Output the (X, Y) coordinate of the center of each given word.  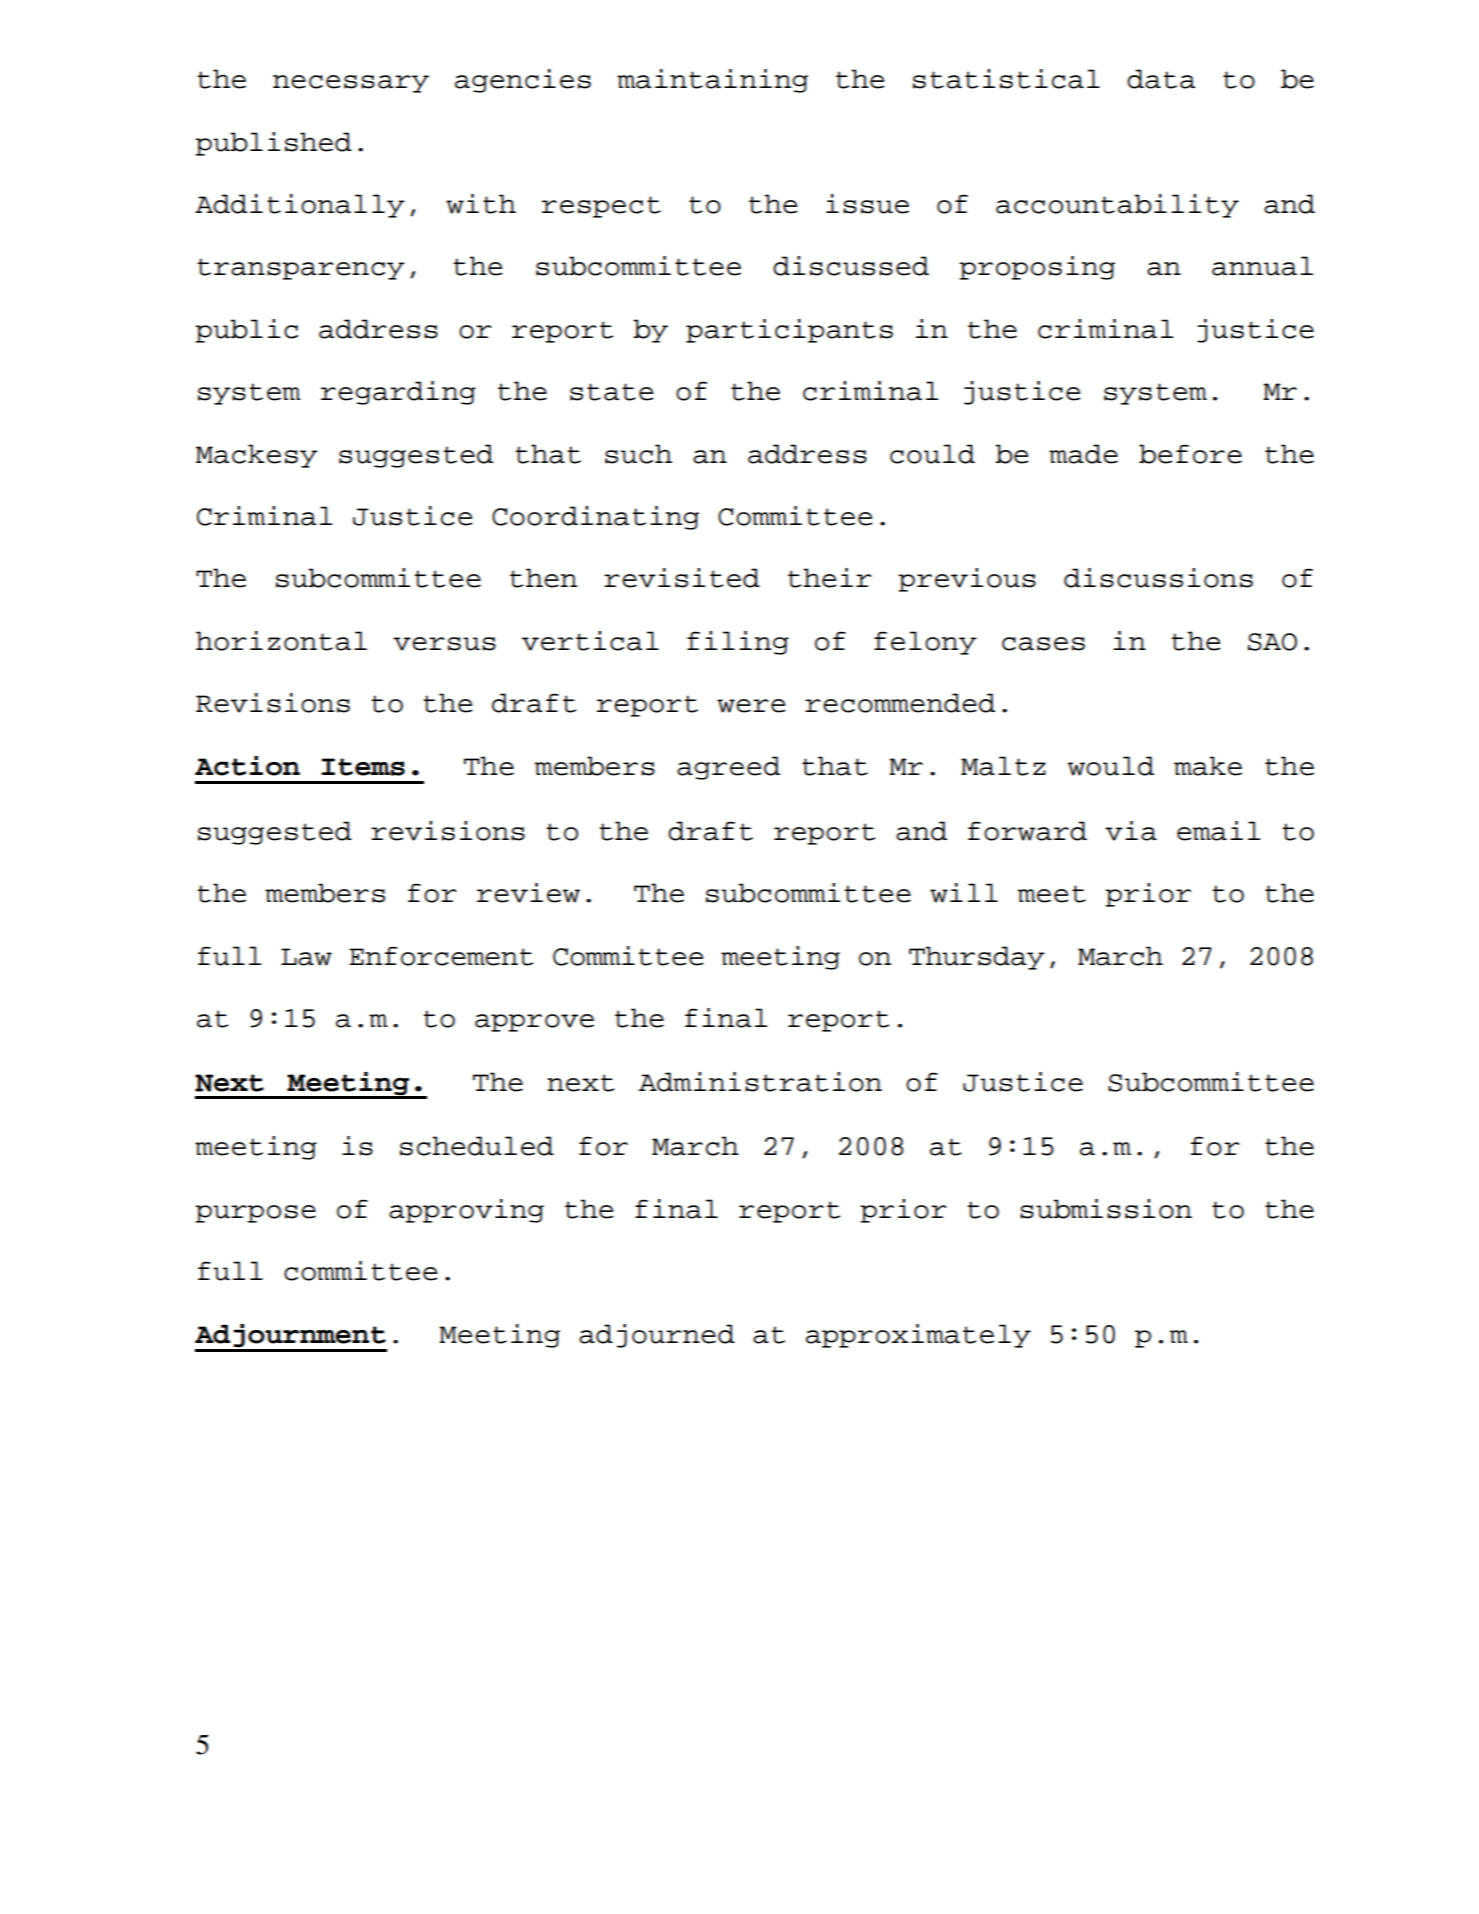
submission (1106, 1209)
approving (466, 1211)
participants (789, 331)
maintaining (712, 81)
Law (306, 957)
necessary (351, 84)
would (1111, 766)
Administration (760, 1082)
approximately (918, 1336)
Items (363, 767)
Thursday (977, 958)
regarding (398, 393)
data (1161, 79)
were (751, 706)
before (1190, 454)
